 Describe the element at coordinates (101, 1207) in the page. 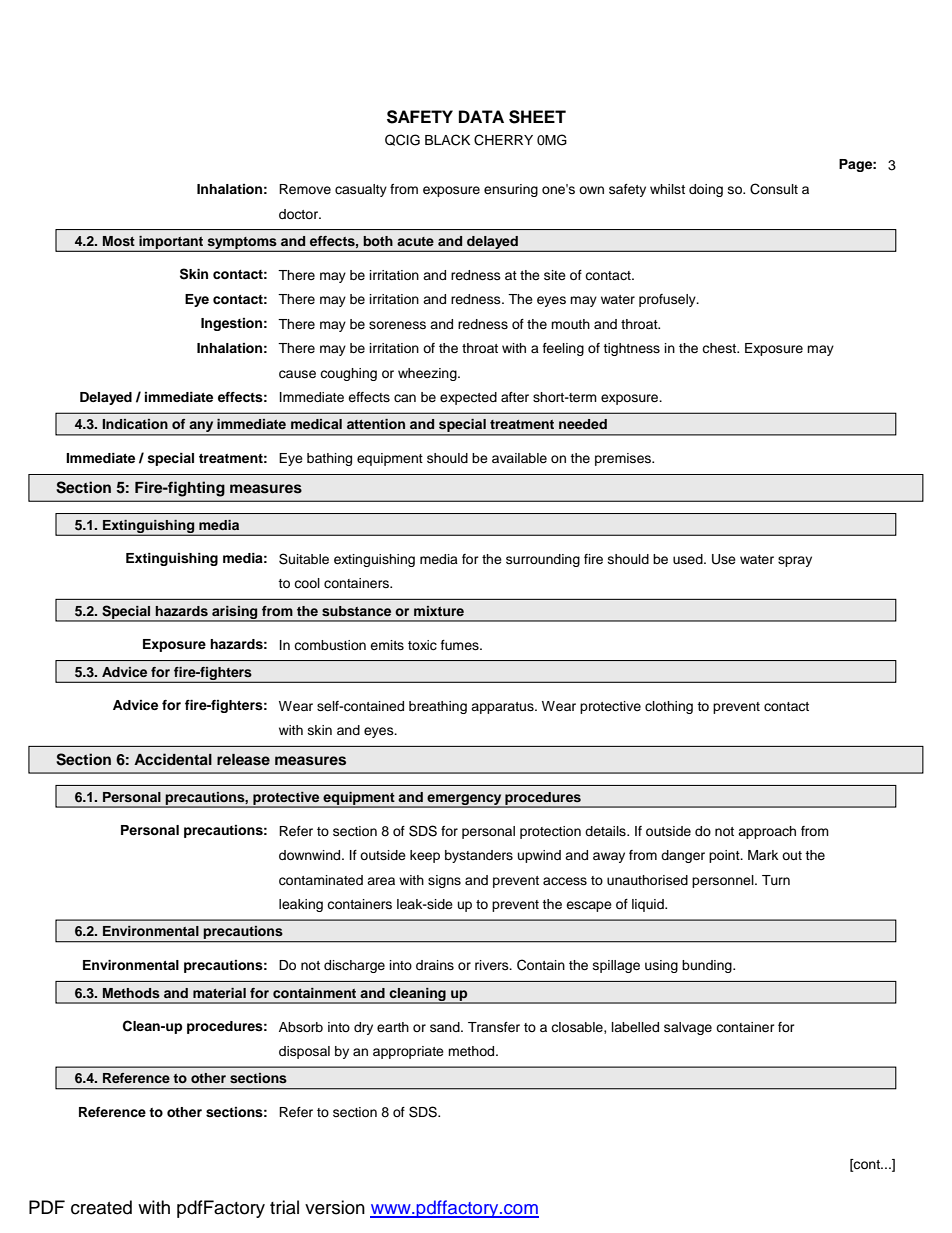

I see `created` at that location.
